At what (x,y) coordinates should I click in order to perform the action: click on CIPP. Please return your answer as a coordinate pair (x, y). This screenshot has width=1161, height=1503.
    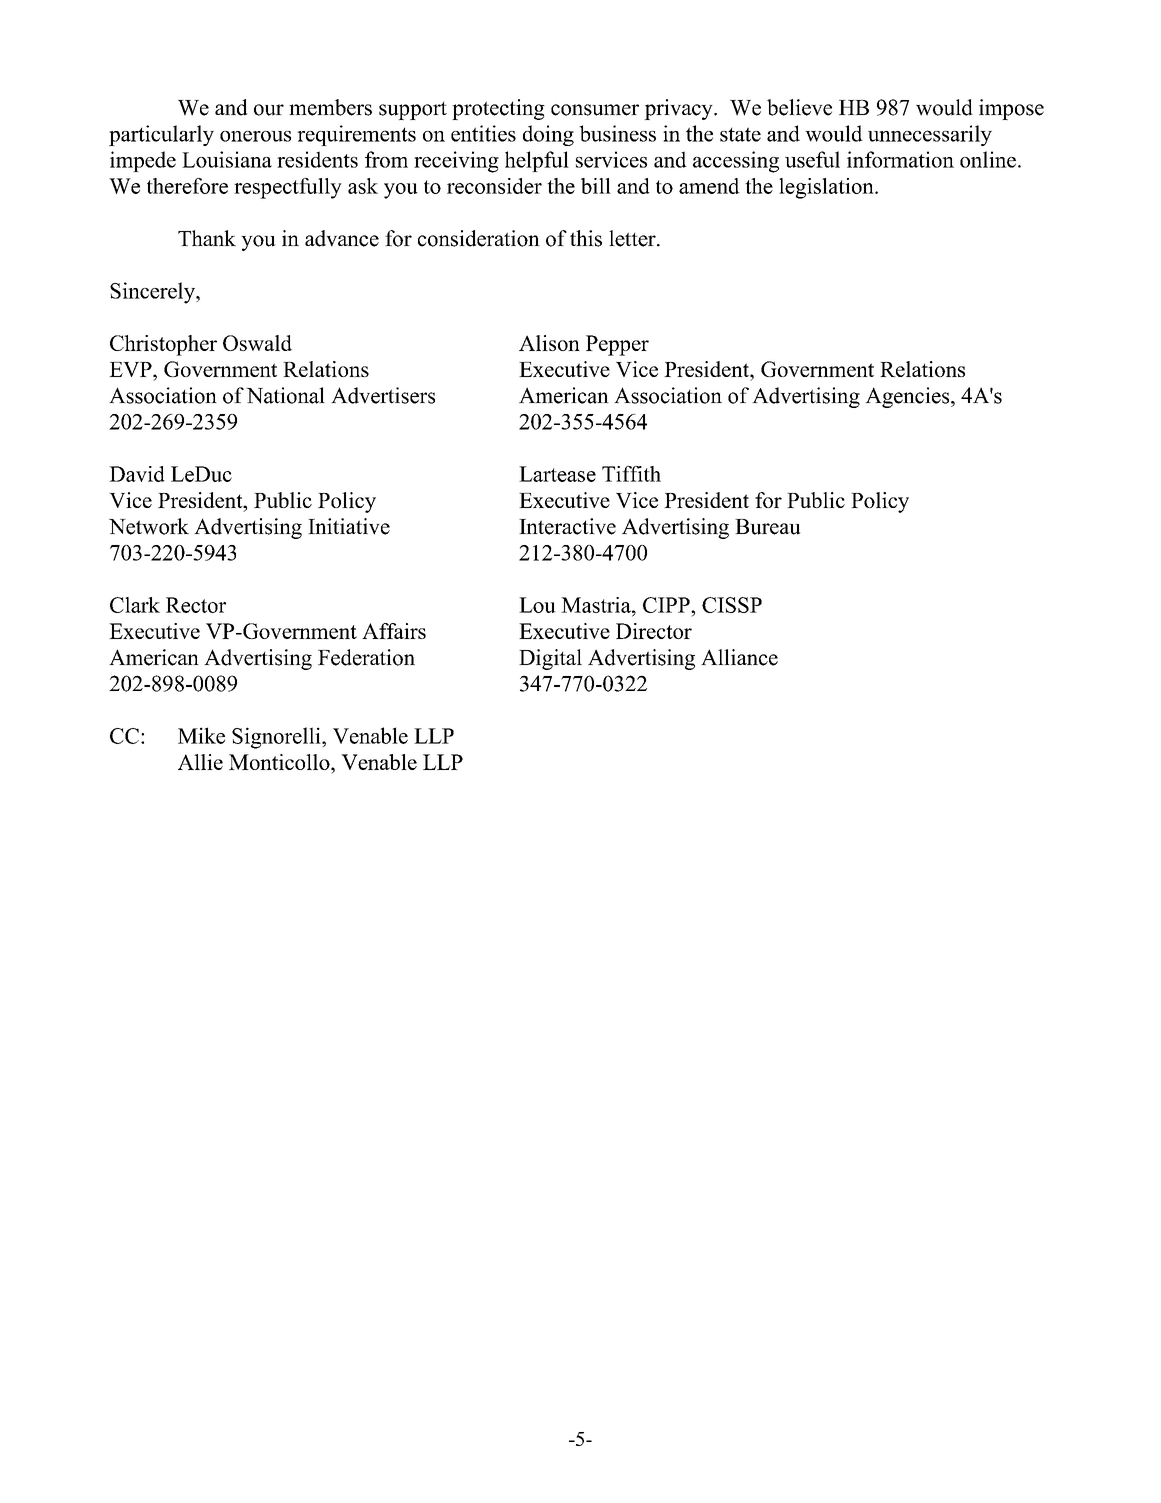
    Looking at the image, I should click on (667, 605).
